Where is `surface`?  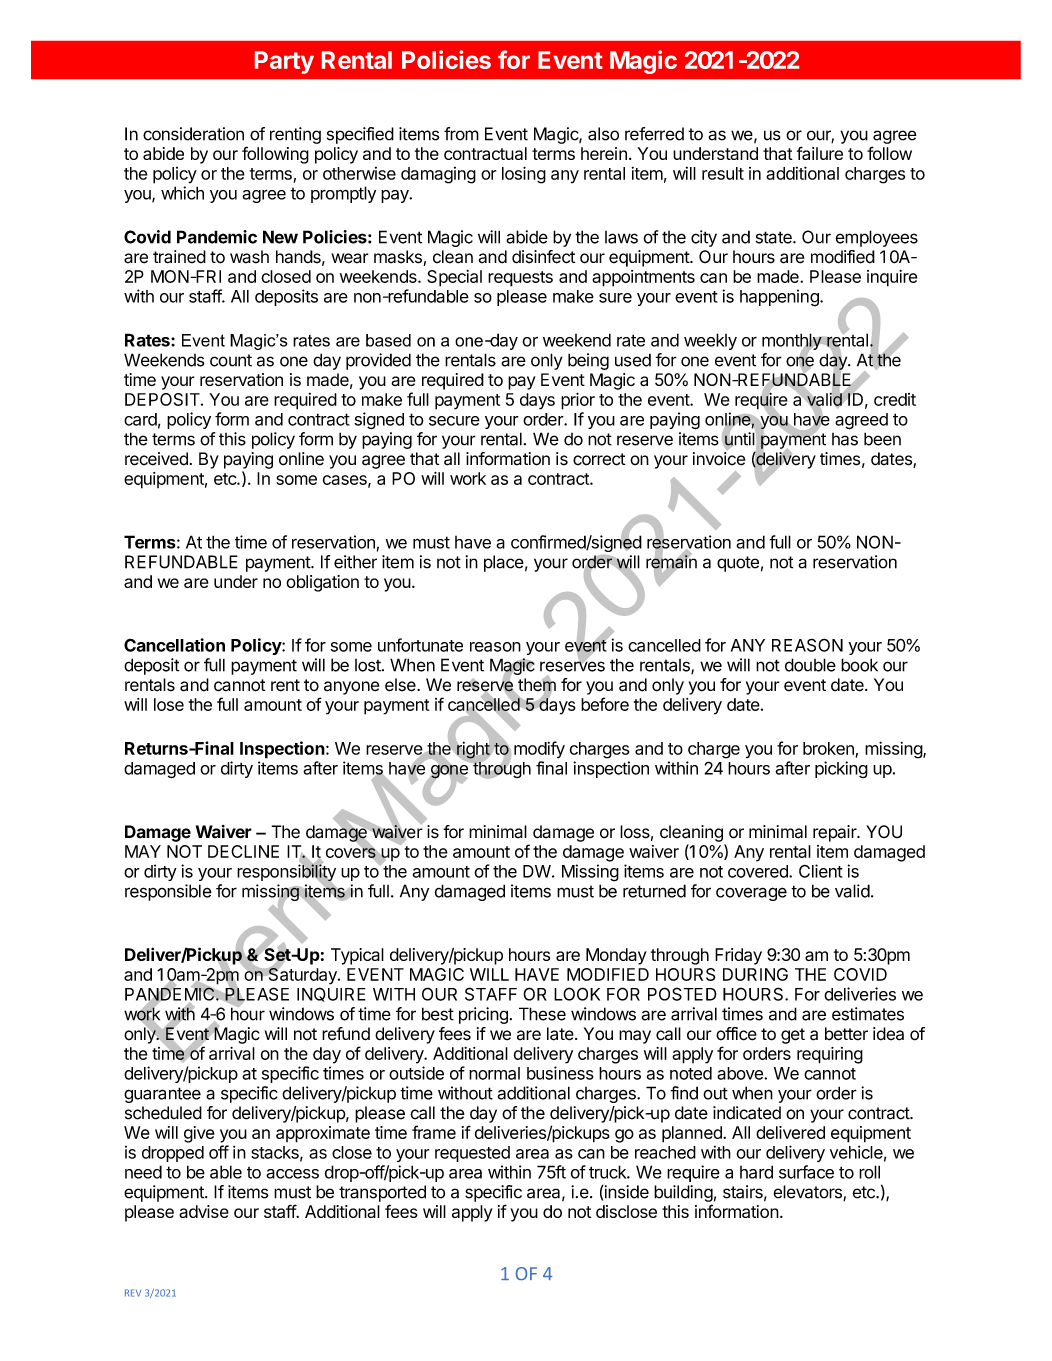
surface is located at coordinates (806, 1172).
